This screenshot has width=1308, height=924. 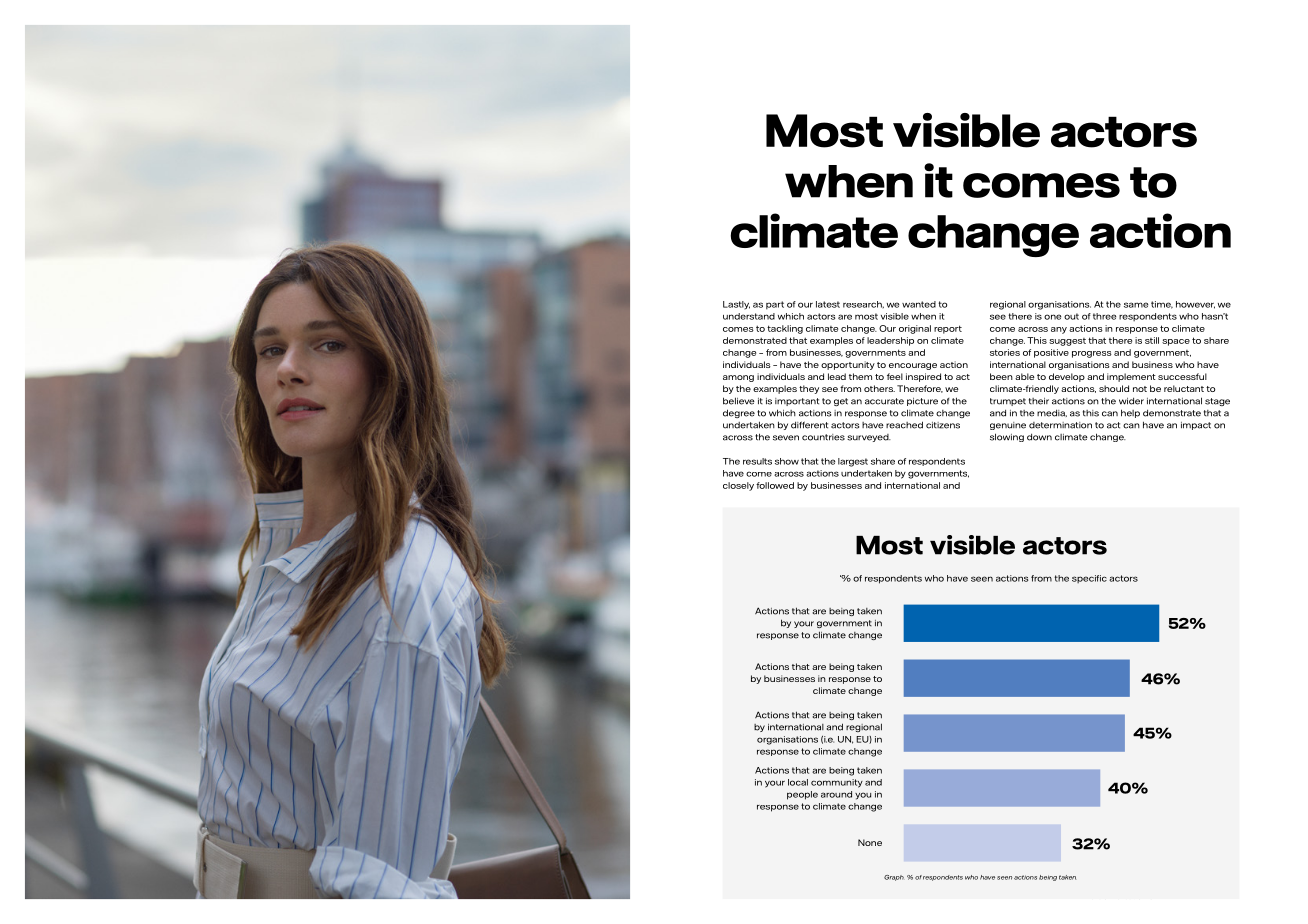 I want to click on around, so click(x=836, y=794).
